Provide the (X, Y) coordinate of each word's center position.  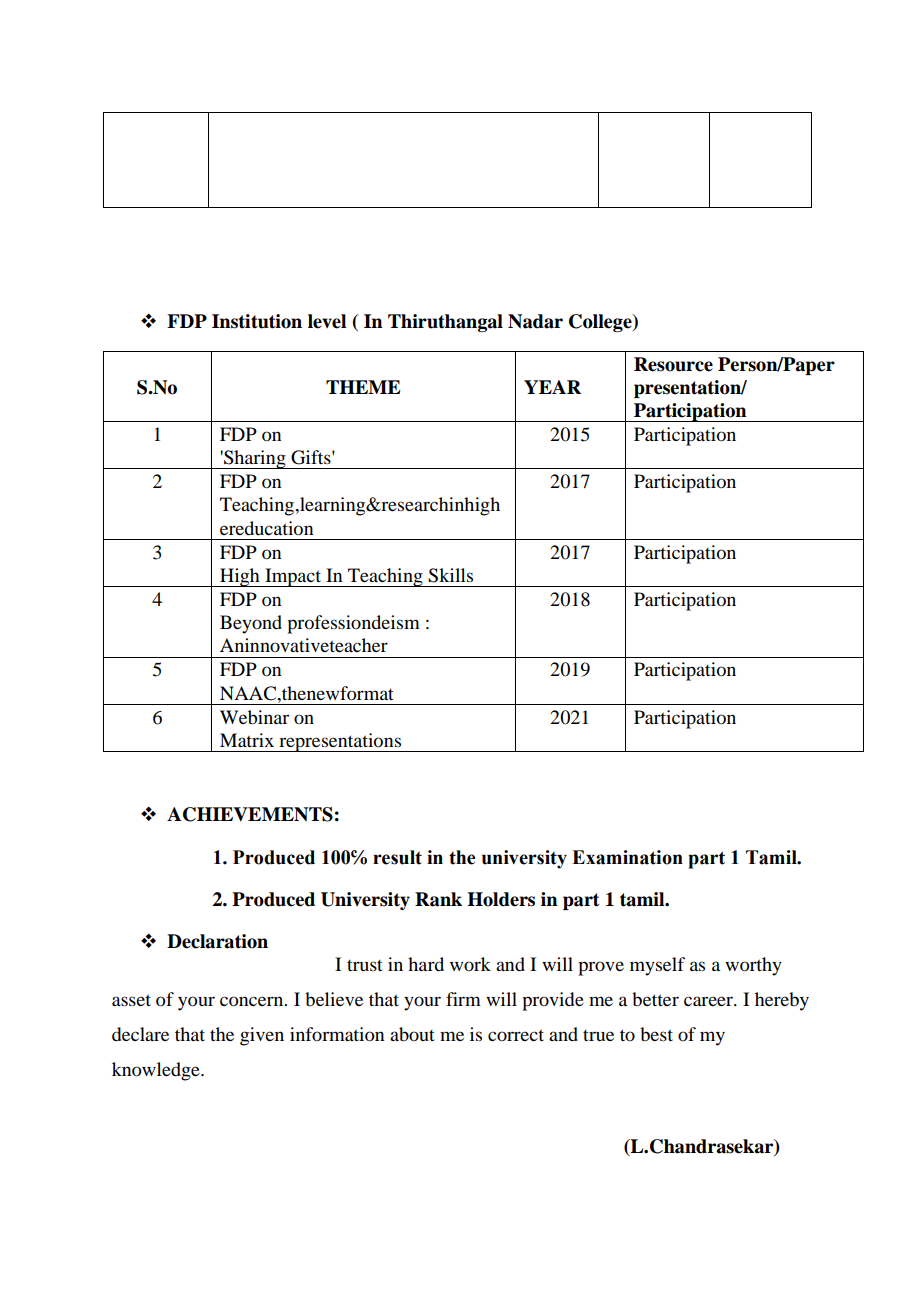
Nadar (535, 321)
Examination (627, 857)
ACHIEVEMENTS (250, 814)
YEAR (552, 387)
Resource (673, 364)
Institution (257, 321)
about (412, 1034)
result (397, 857)
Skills (450, 575)
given (262, 1036)
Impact (293, 577)
